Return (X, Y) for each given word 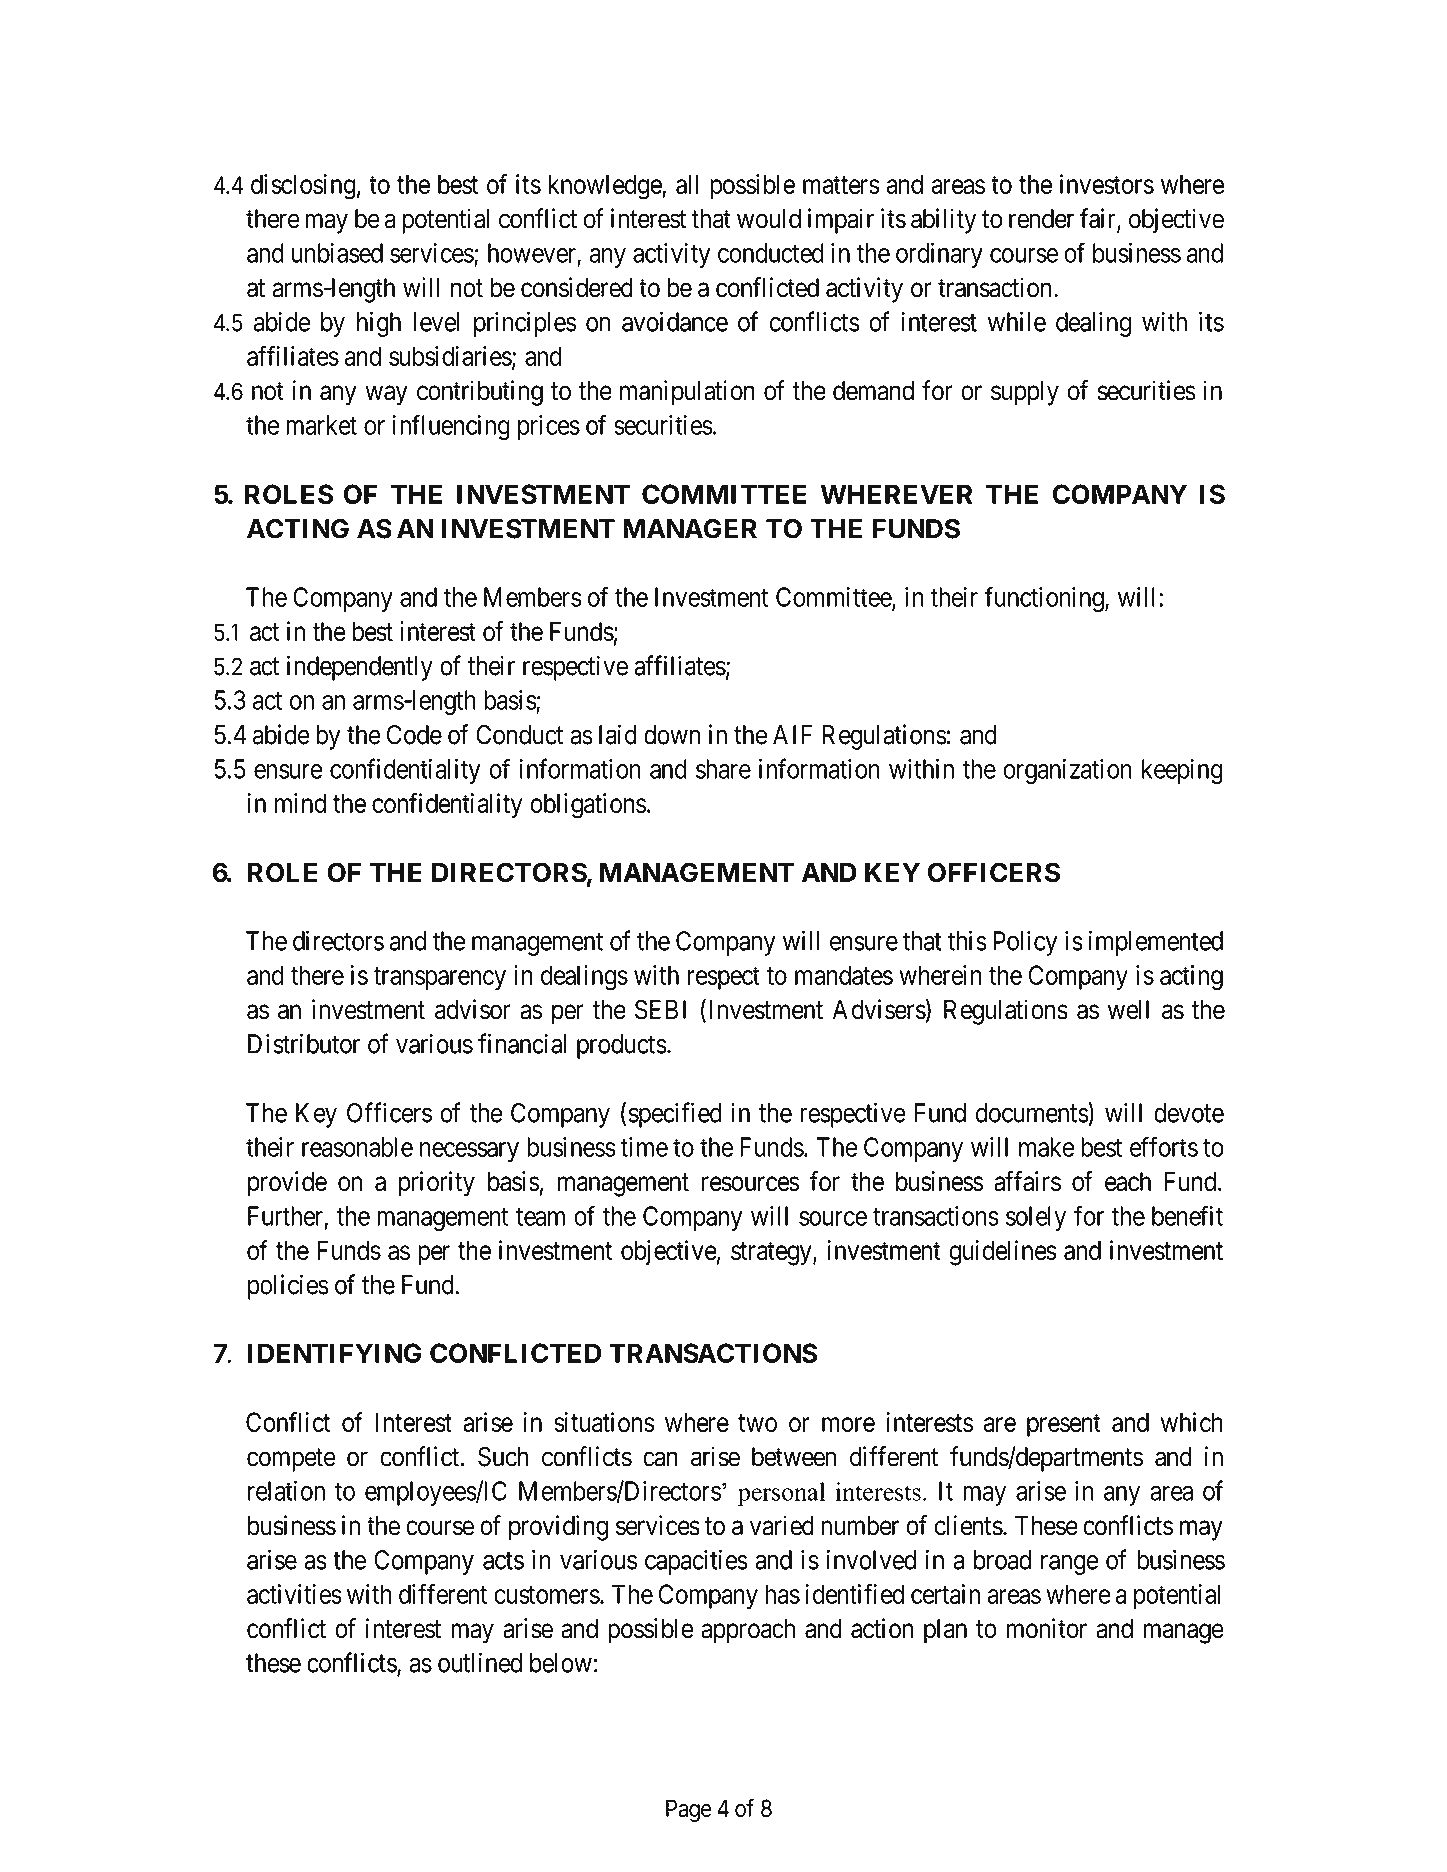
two (757, 1423)
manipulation (687, 393)
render (1041, 219)
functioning (1045, 599)
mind (300, 803)
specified (675, 1115)
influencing (451, 427)
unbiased (337, 253)
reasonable (357, 1147)
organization (1067, 771)
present (1064, 1425)
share (723, 769)
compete (291, 1460)
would (769, 219)
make (1047, 1147)
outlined (480, 1662)
